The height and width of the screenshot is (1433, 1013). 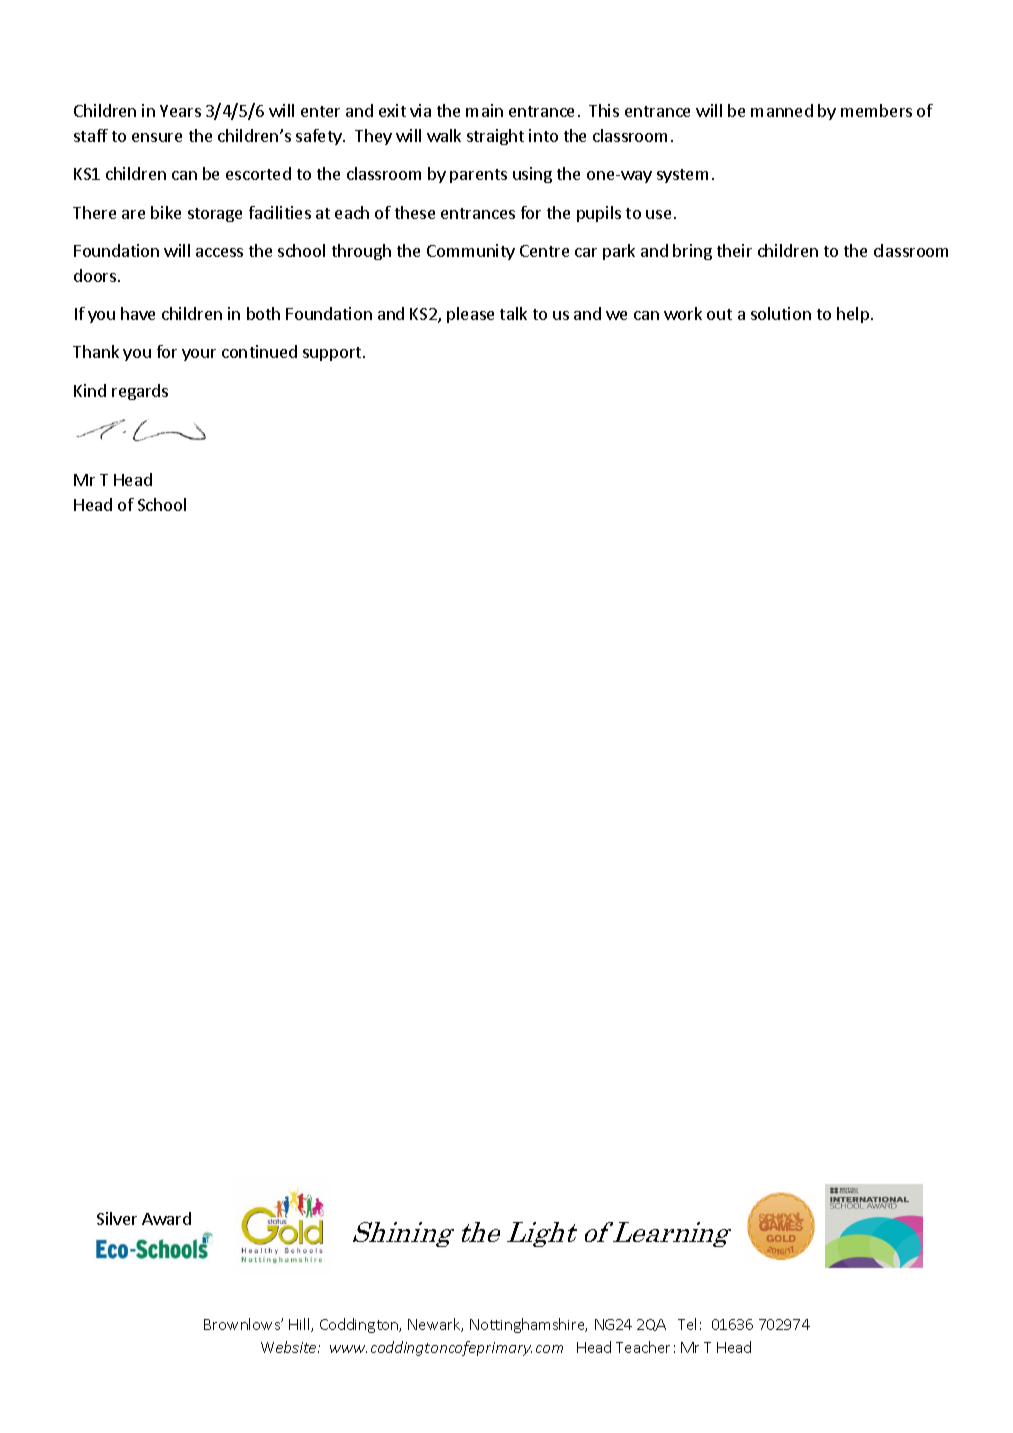 I want to click on out, so click(x=719, y=314).
